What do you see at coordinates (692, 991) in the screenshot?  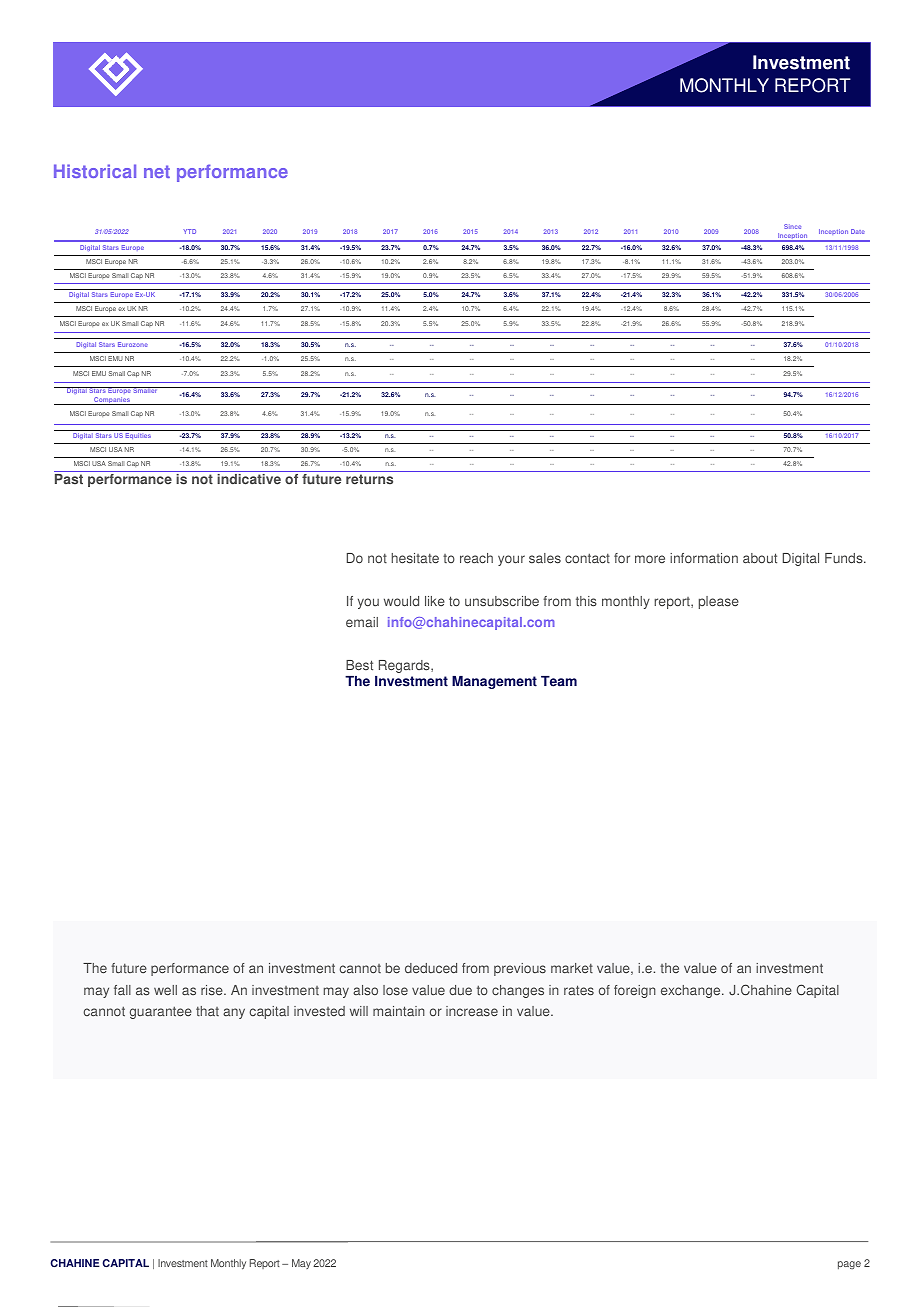 I see `exchange` at bounding box center [692, 991].
